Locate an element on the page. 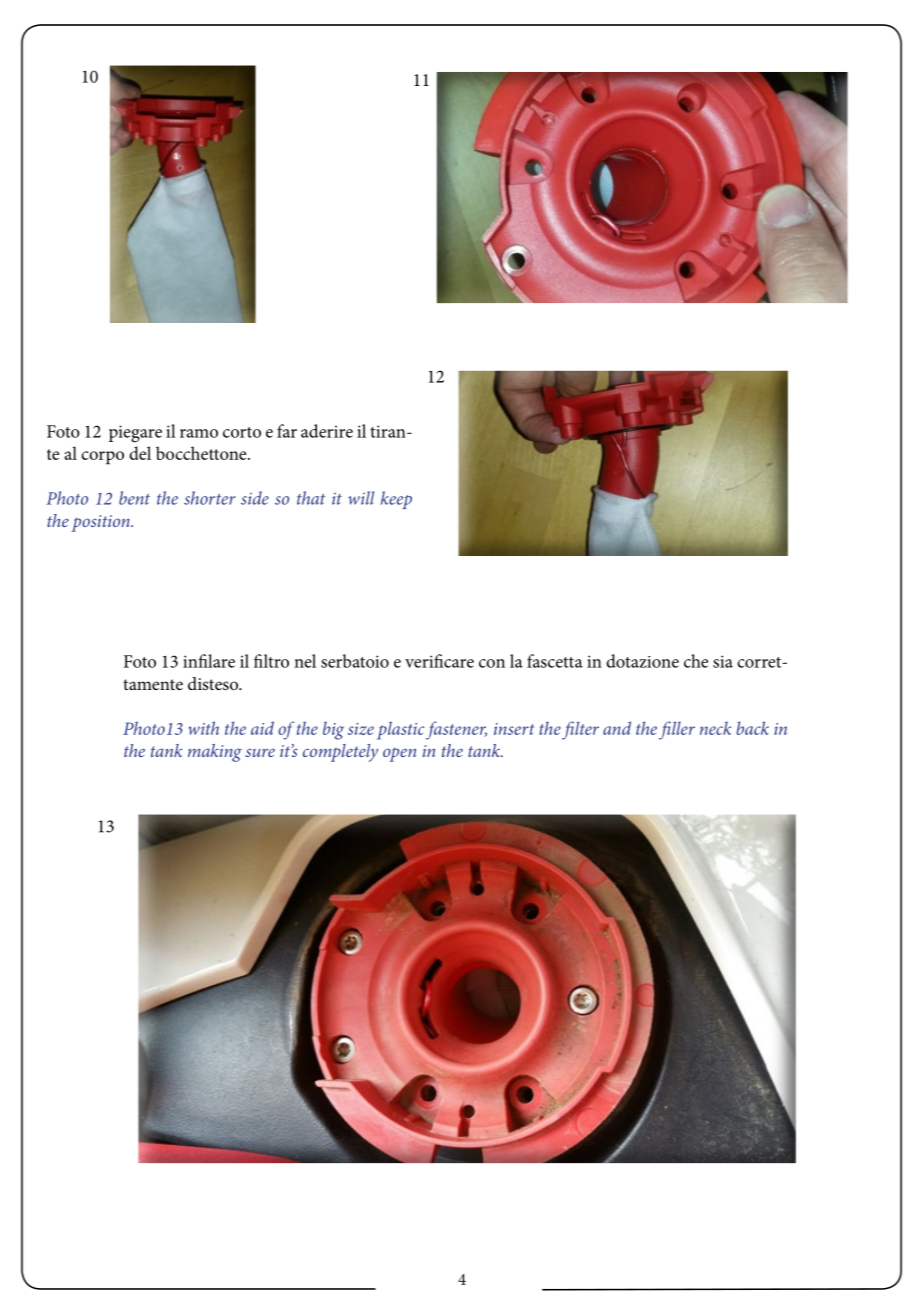 Image resolution: width=924 pixels, height=1308 pixels. and is located at coordinates (617, 728).
